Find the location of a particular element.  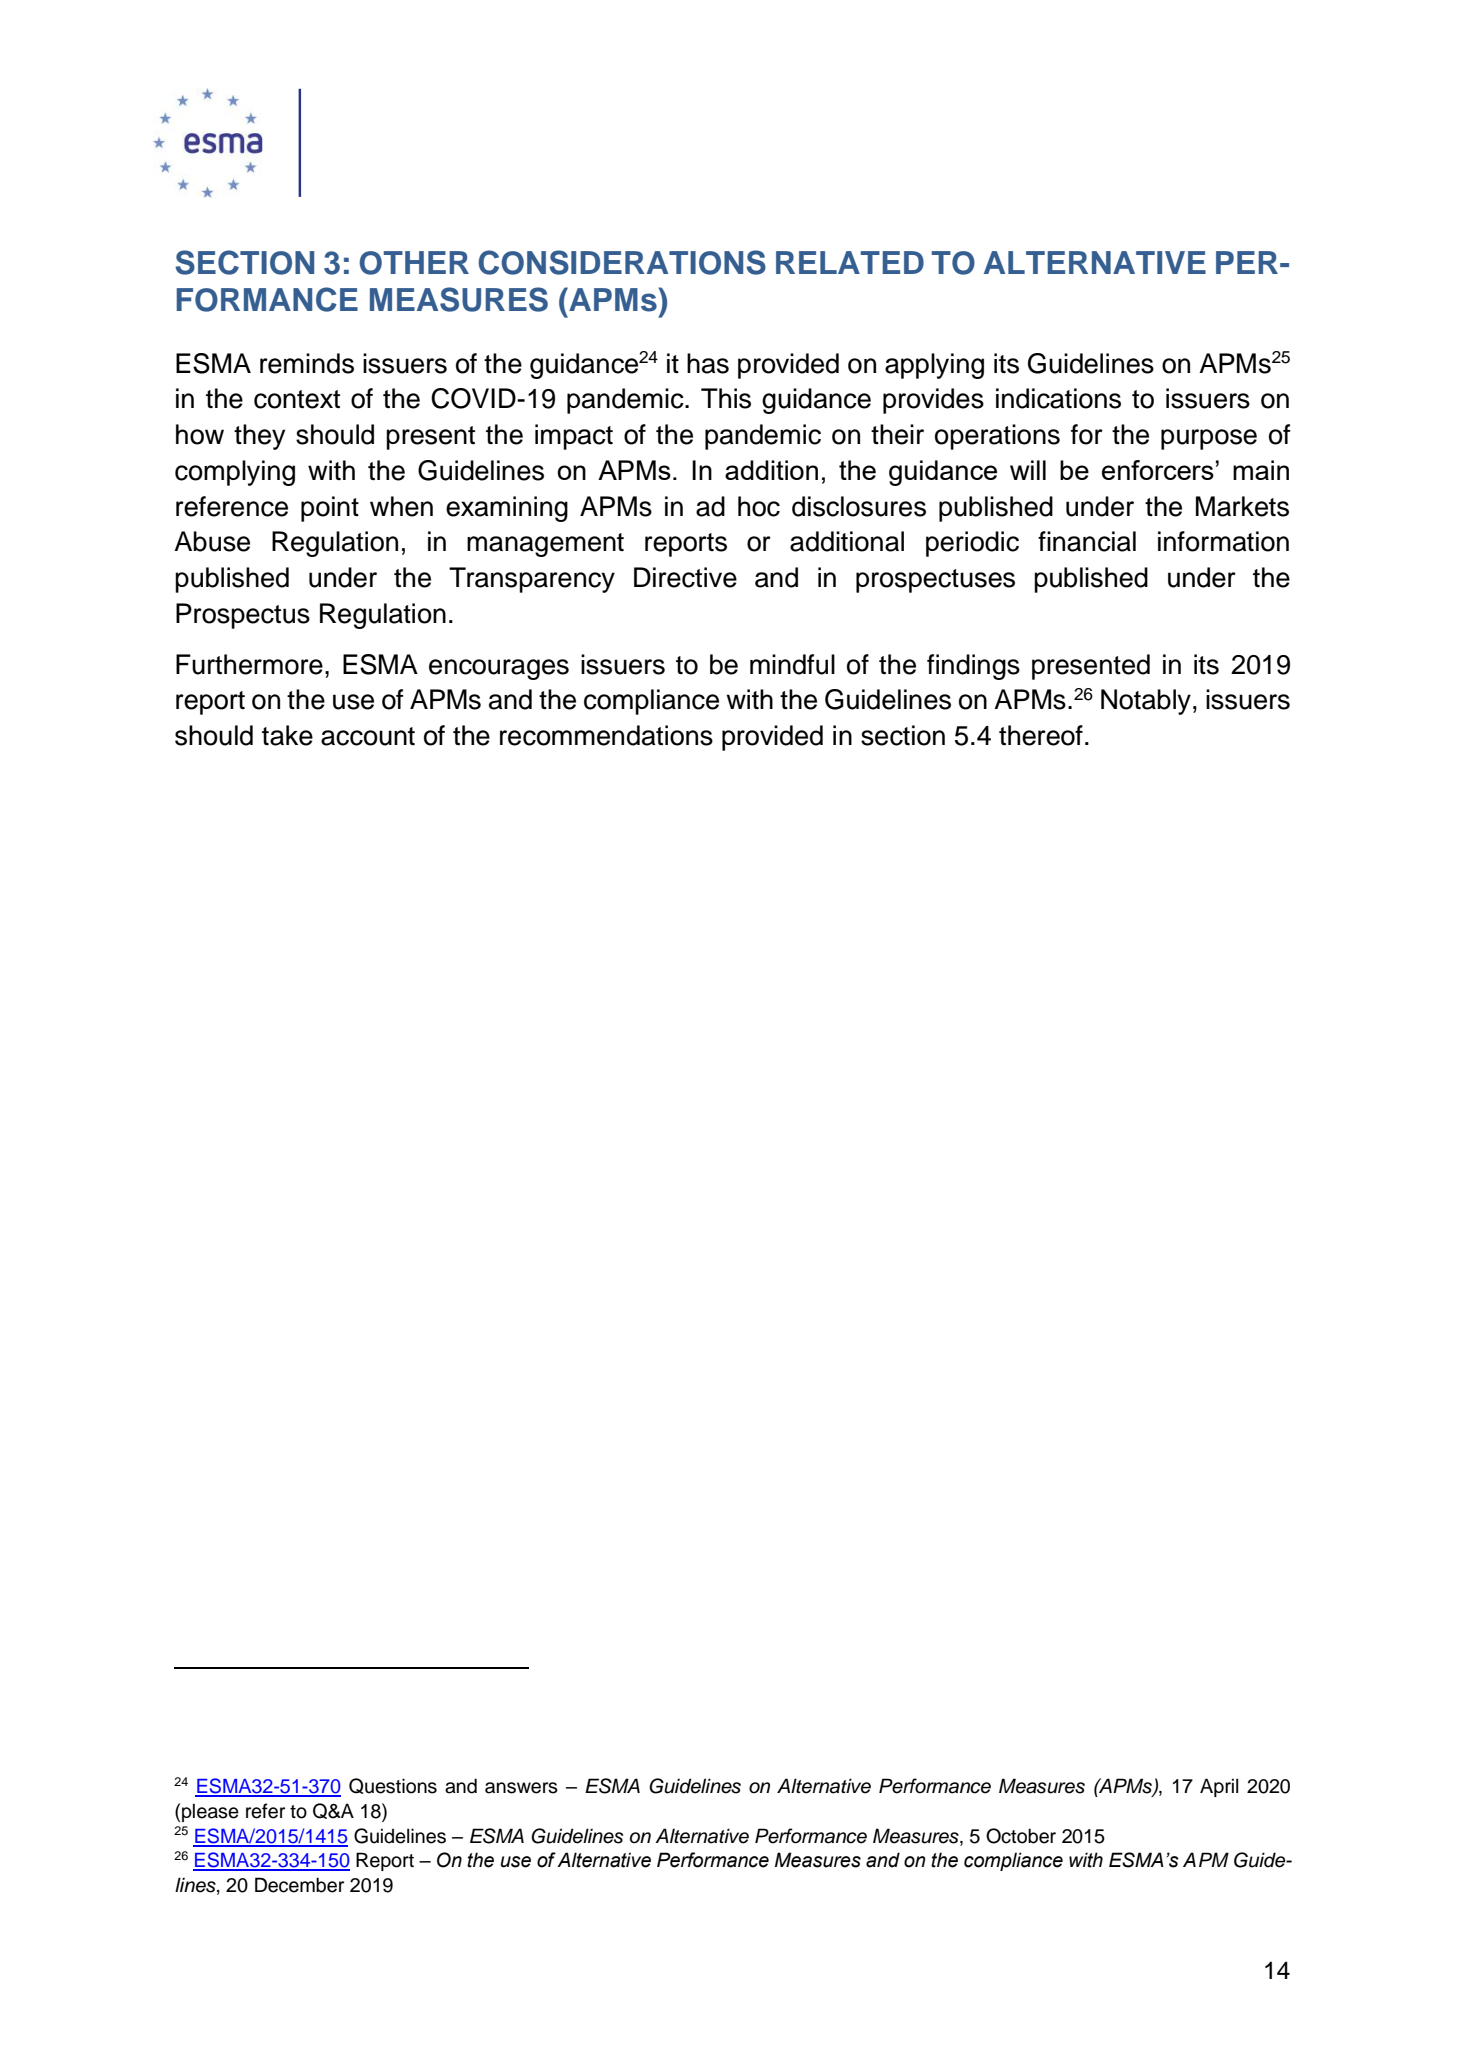

December is located at coordinates (299, 1885).
